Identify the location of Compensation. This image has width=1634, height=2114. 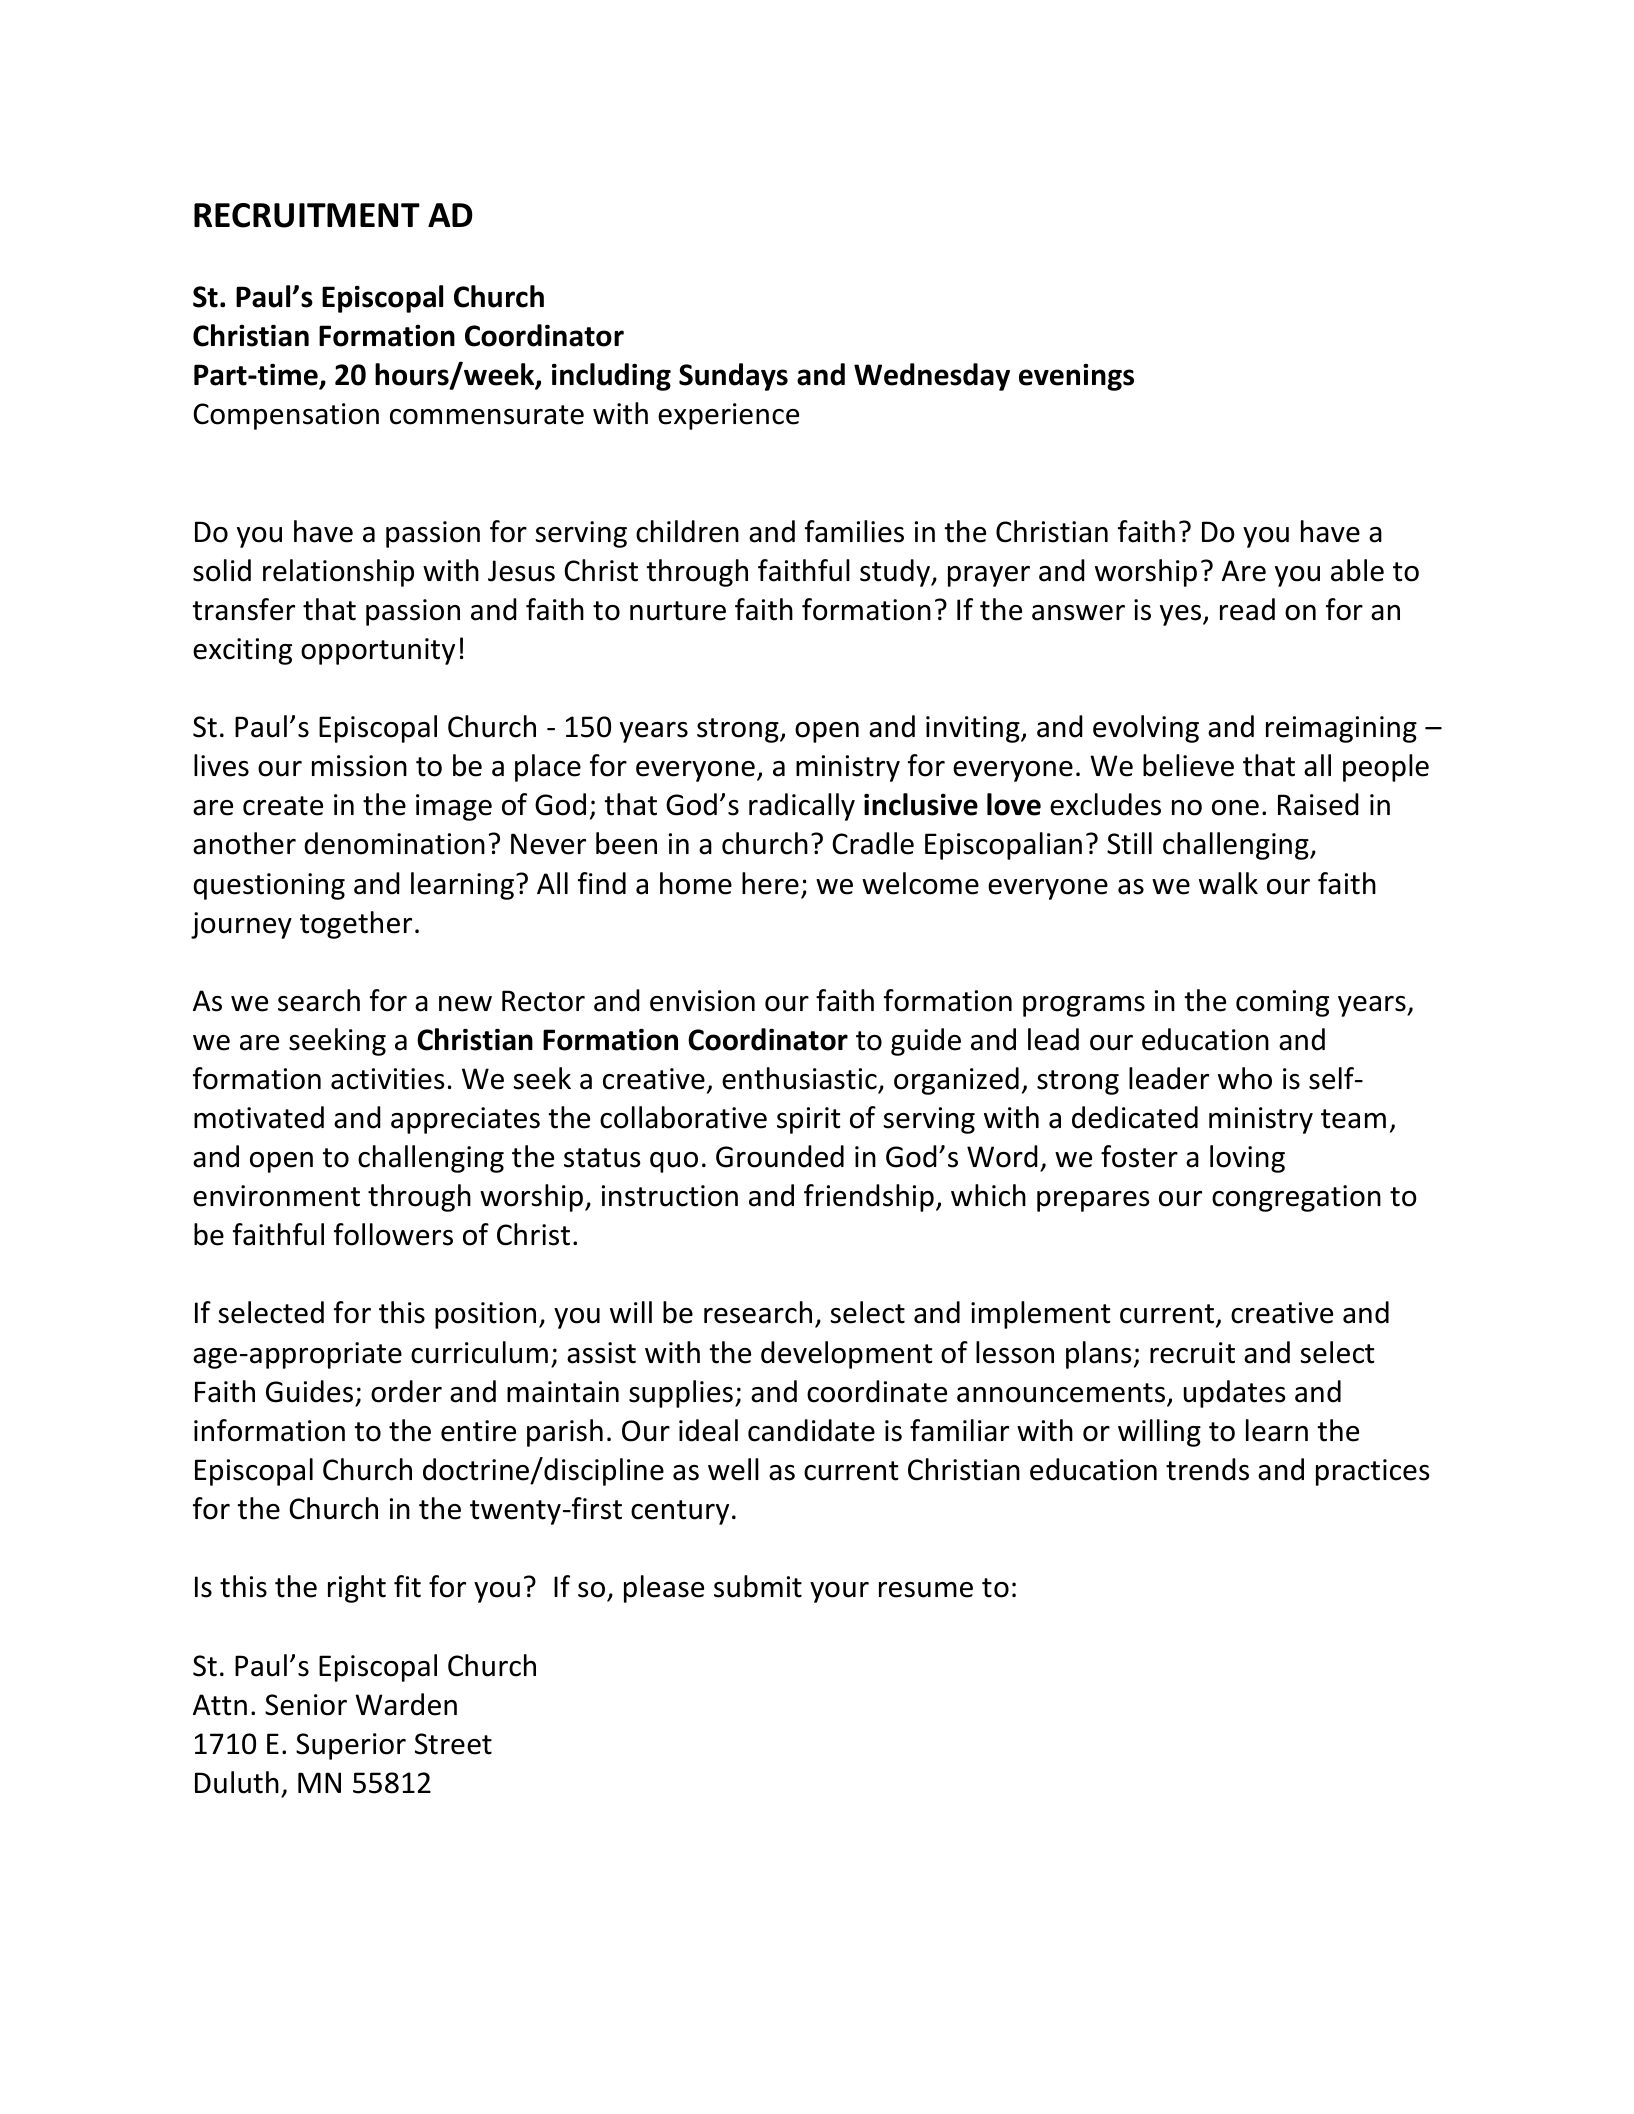
(286, 416).
